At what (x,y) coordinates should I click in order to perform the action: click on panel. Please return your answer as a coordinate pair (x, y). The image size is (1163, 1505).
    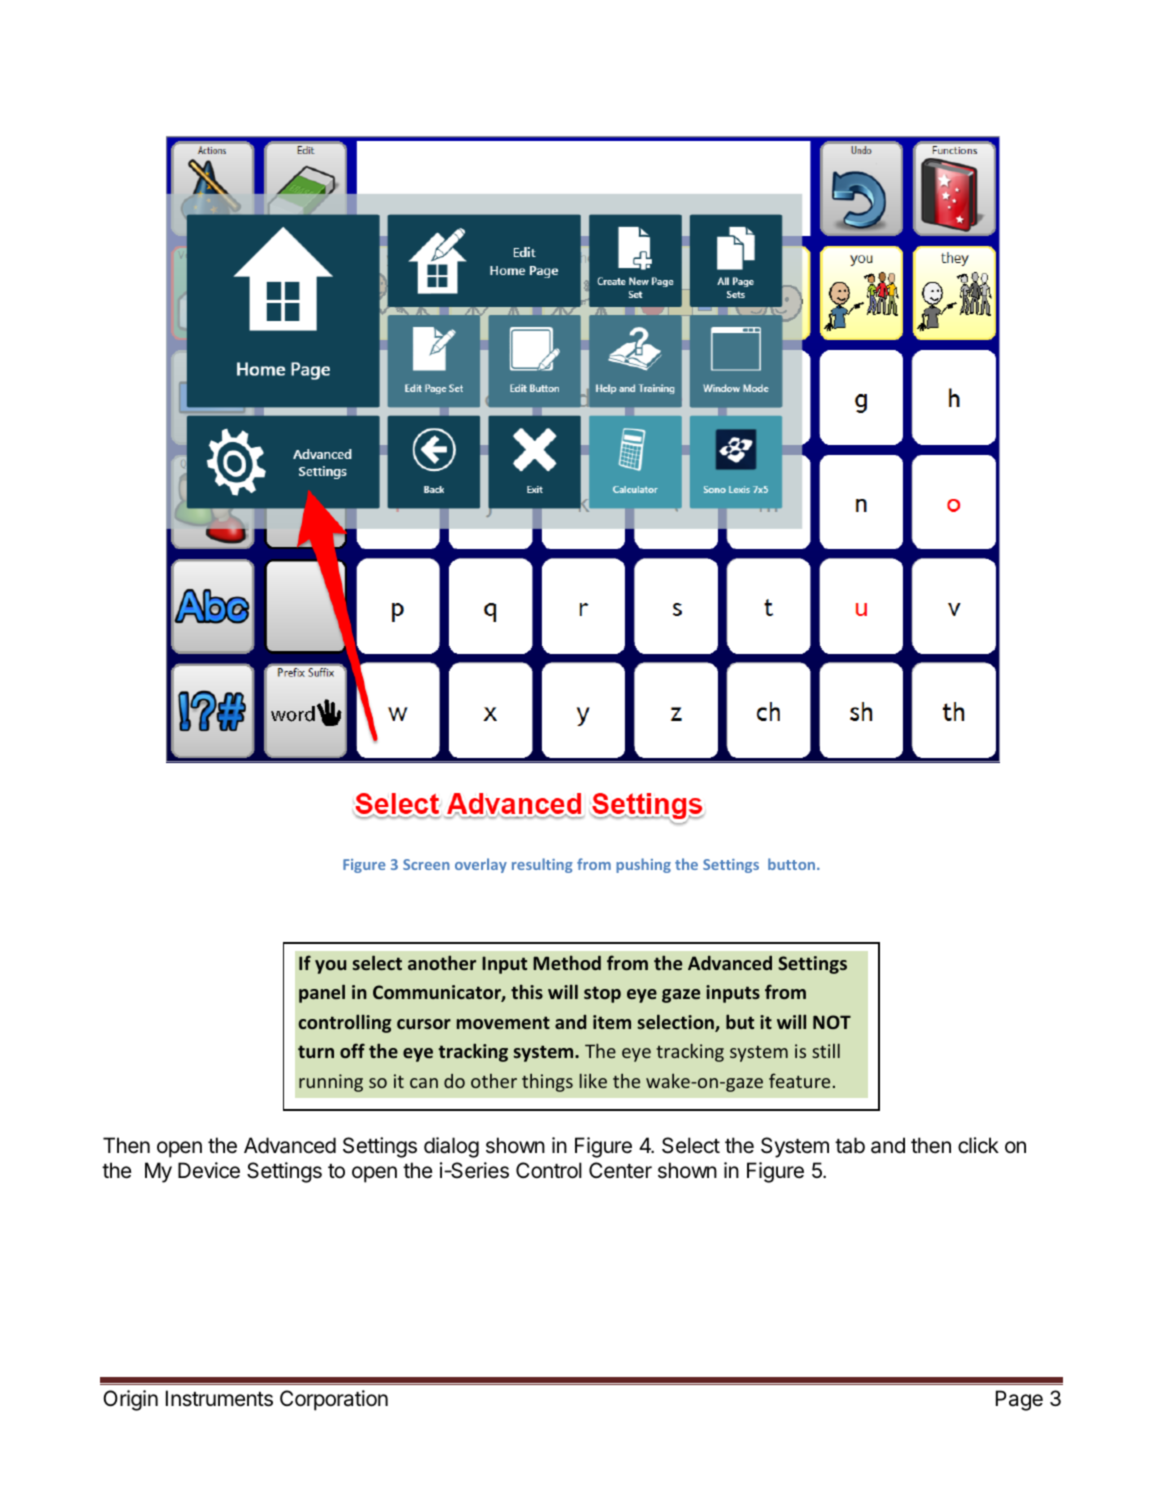
    Looking at the image, I should click on (322, 993).
